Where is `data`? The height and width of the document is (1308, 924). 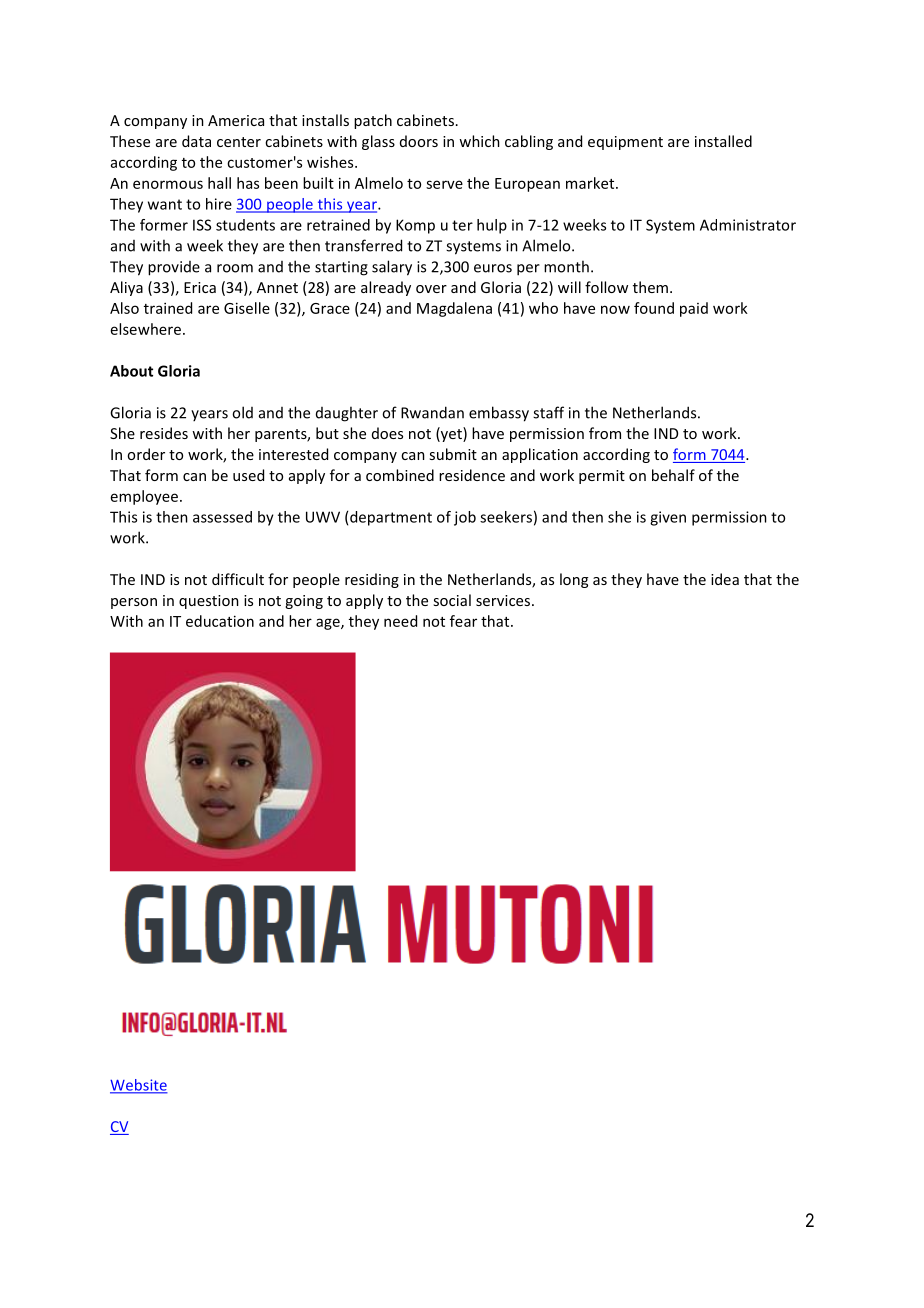 data is located at coordinates (196, 141).
